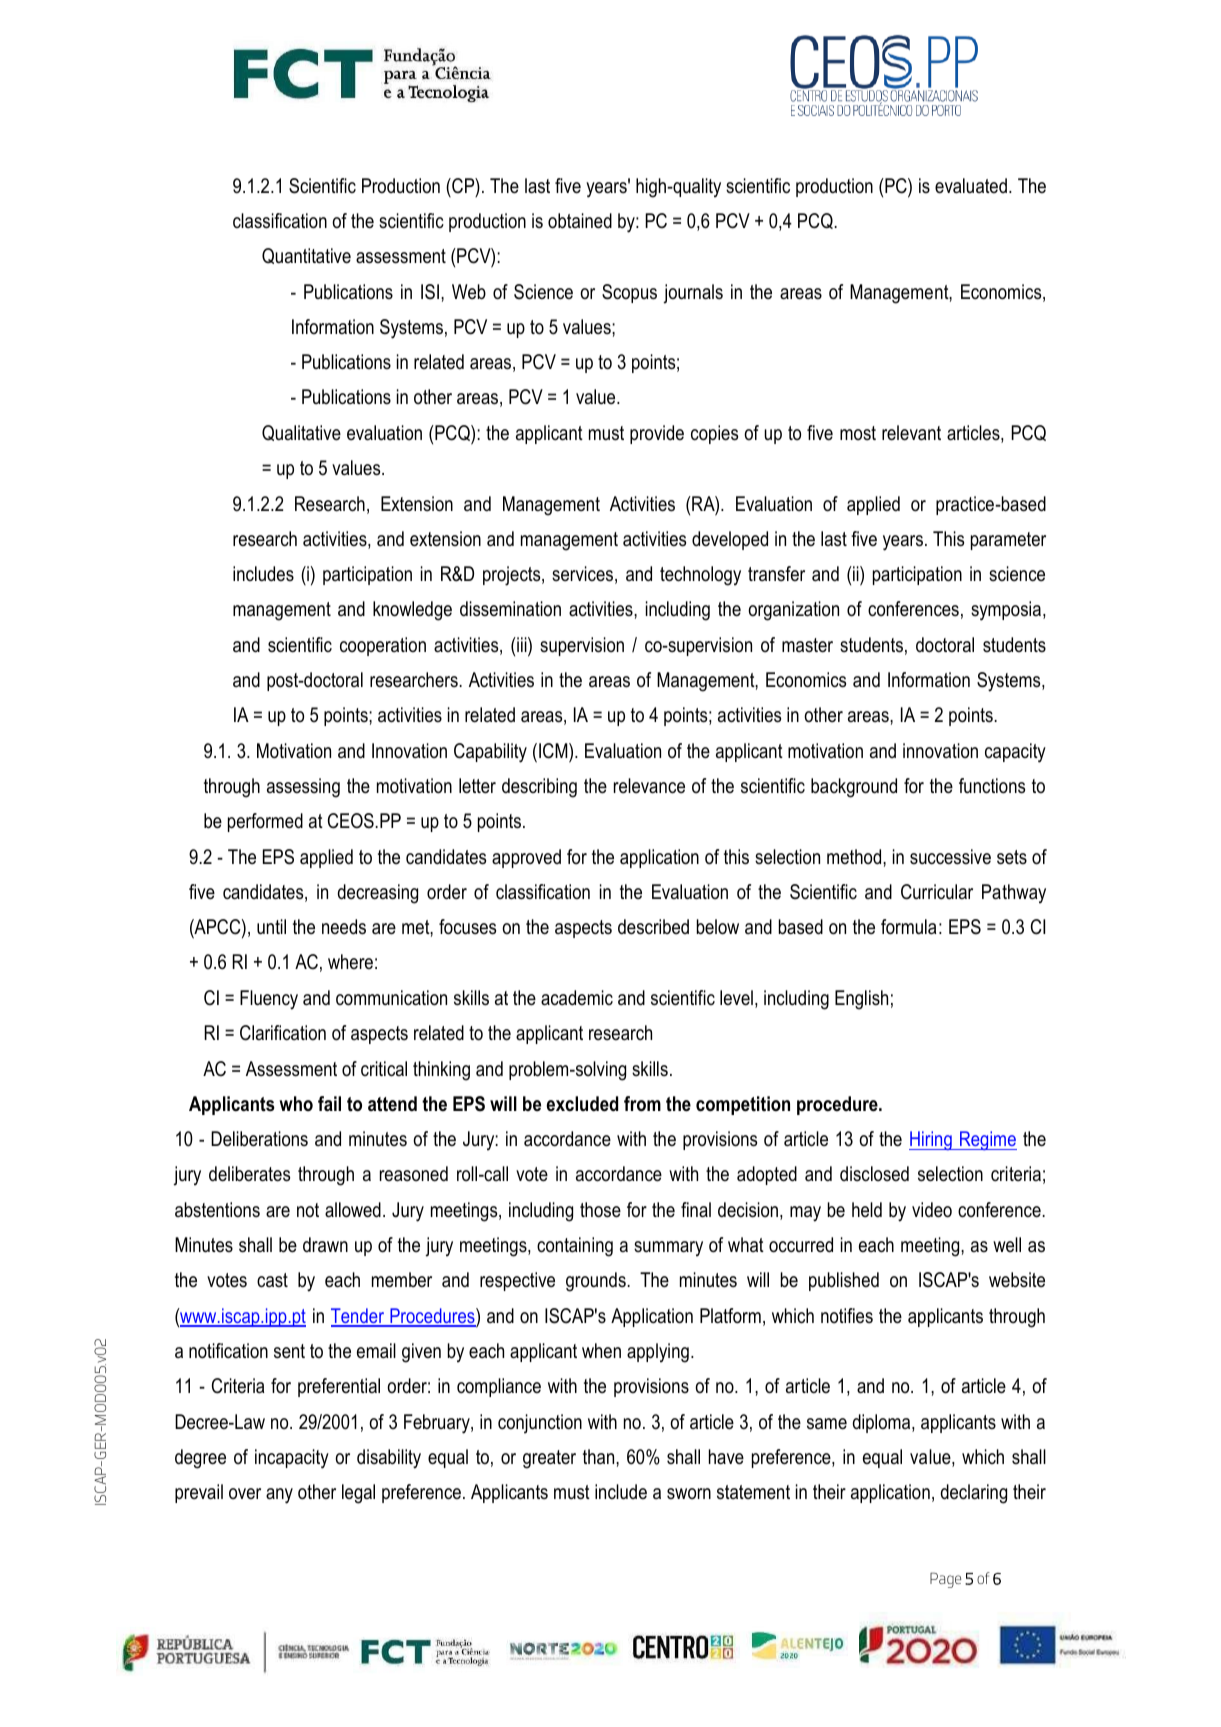  Describe the element at coordinates (689, 1494) in the screenshot. I see `sworn` at that location.
